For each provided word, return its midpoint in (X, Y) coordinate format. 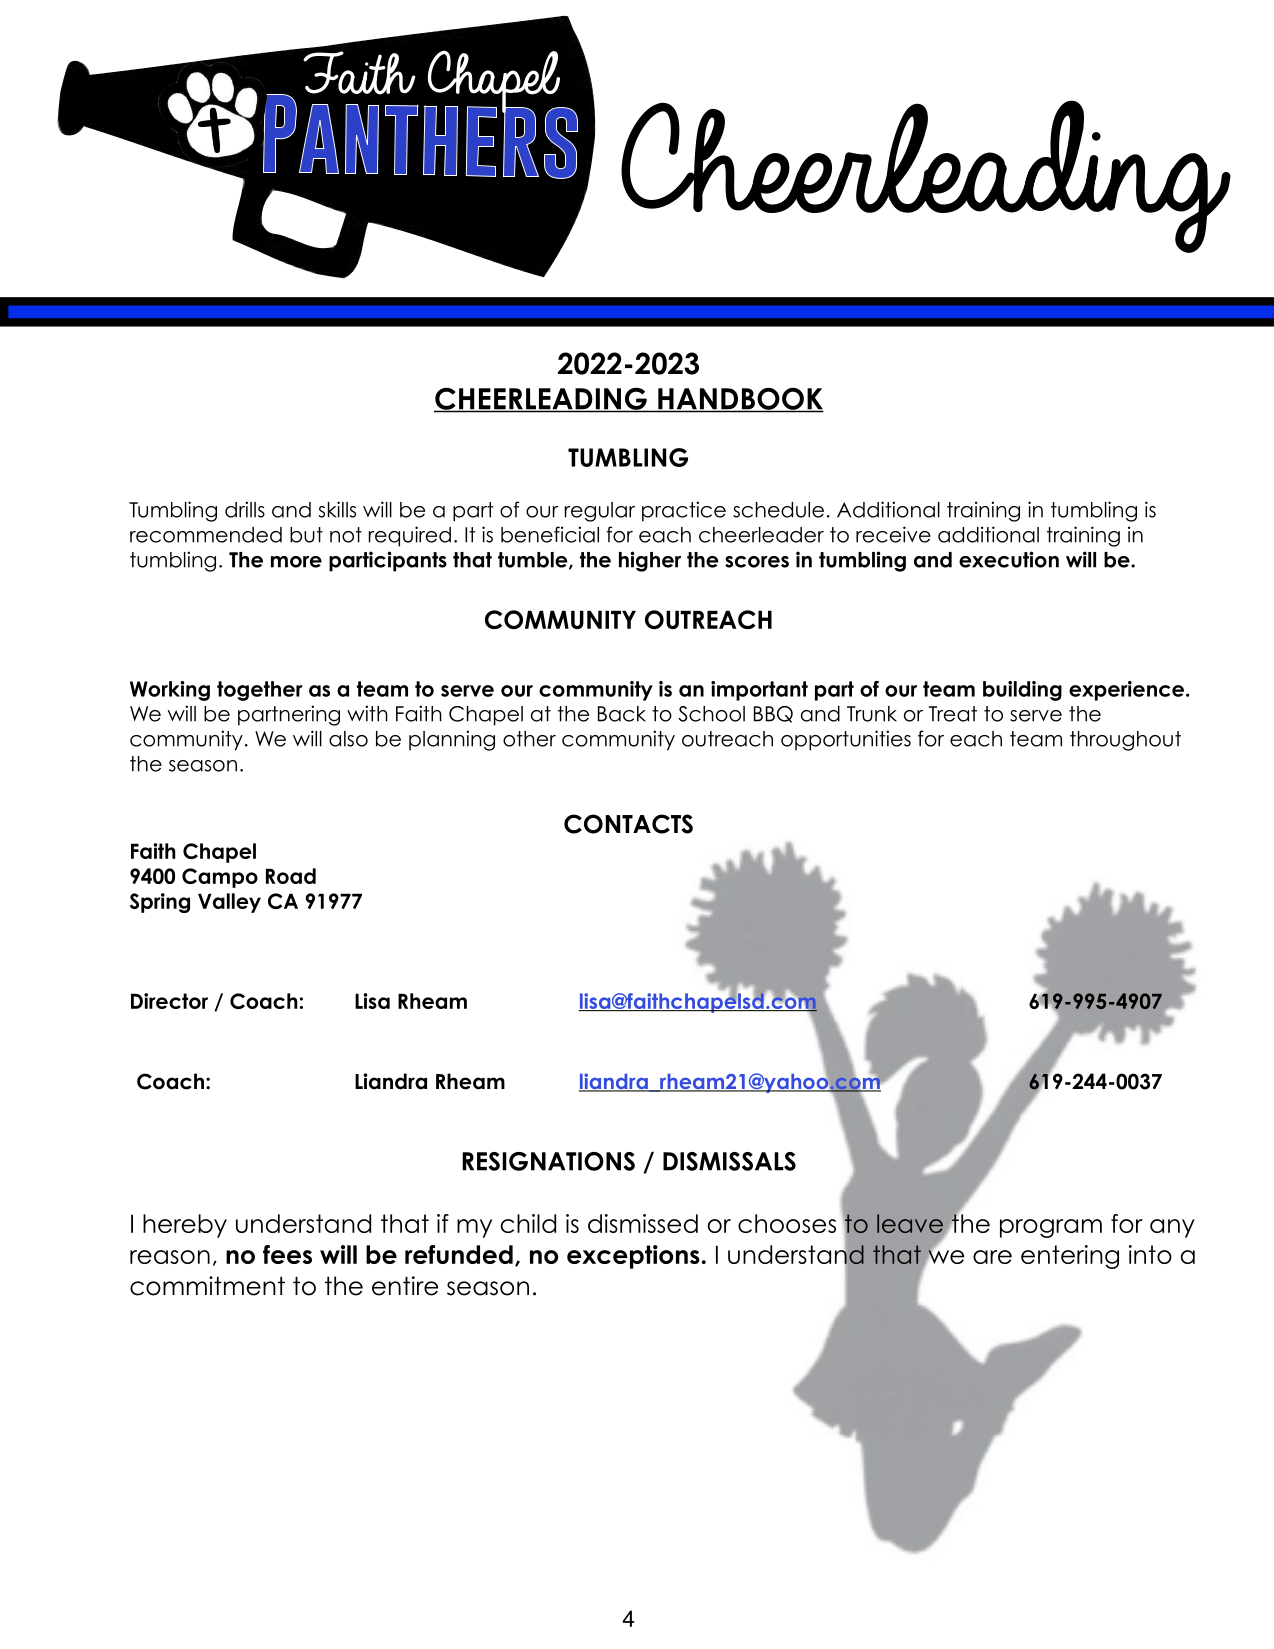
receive (893, 534)
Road (291, 876)
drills (245, 509)
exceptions (633, 1257)
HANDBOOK (740, 399)
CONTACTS (628, 824)
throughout (1125, 741)
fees (287, 1254)
